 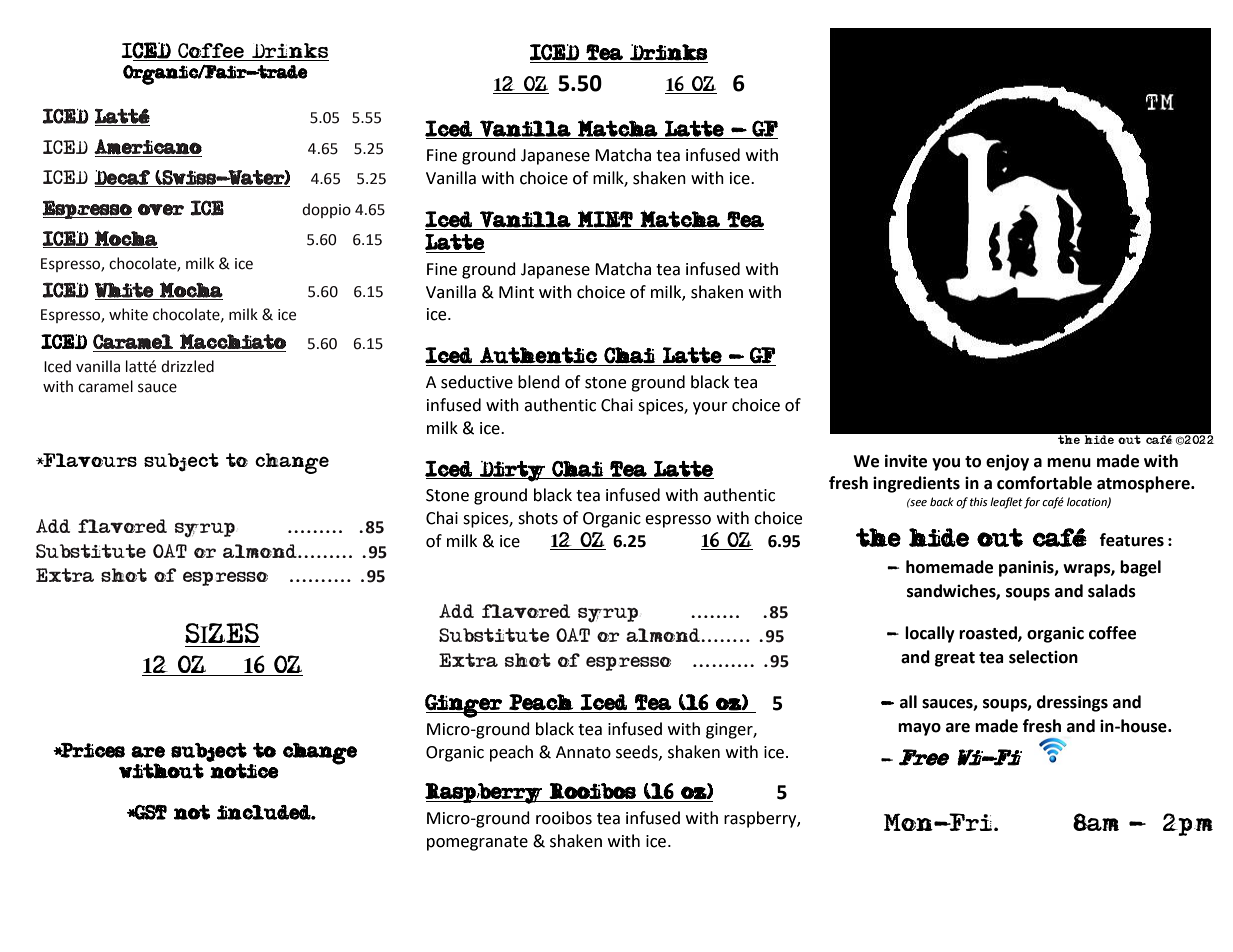 I want to click on SIZES, so click(x=222, y=633).
